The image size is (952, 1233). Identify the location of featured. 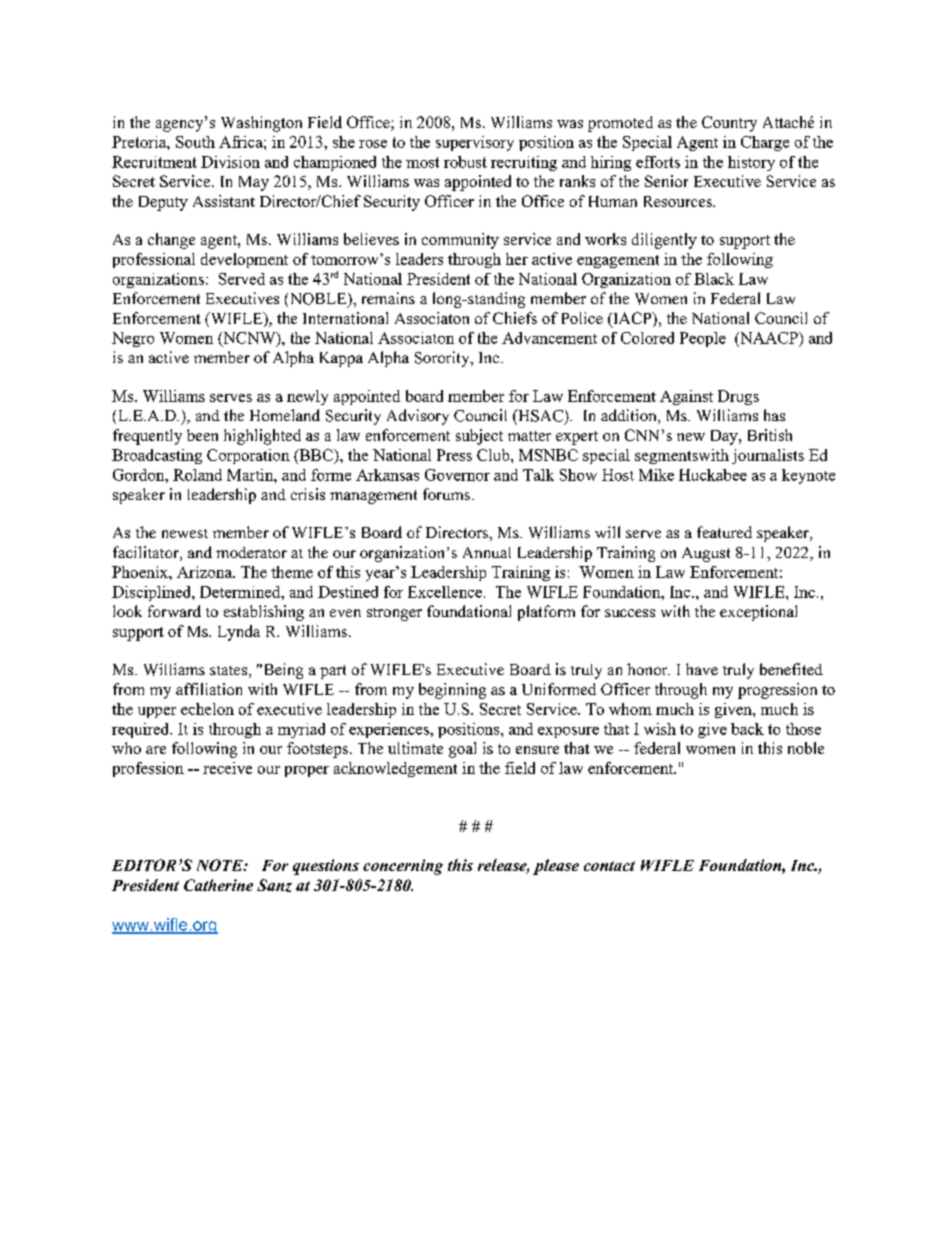
(724, 532).
